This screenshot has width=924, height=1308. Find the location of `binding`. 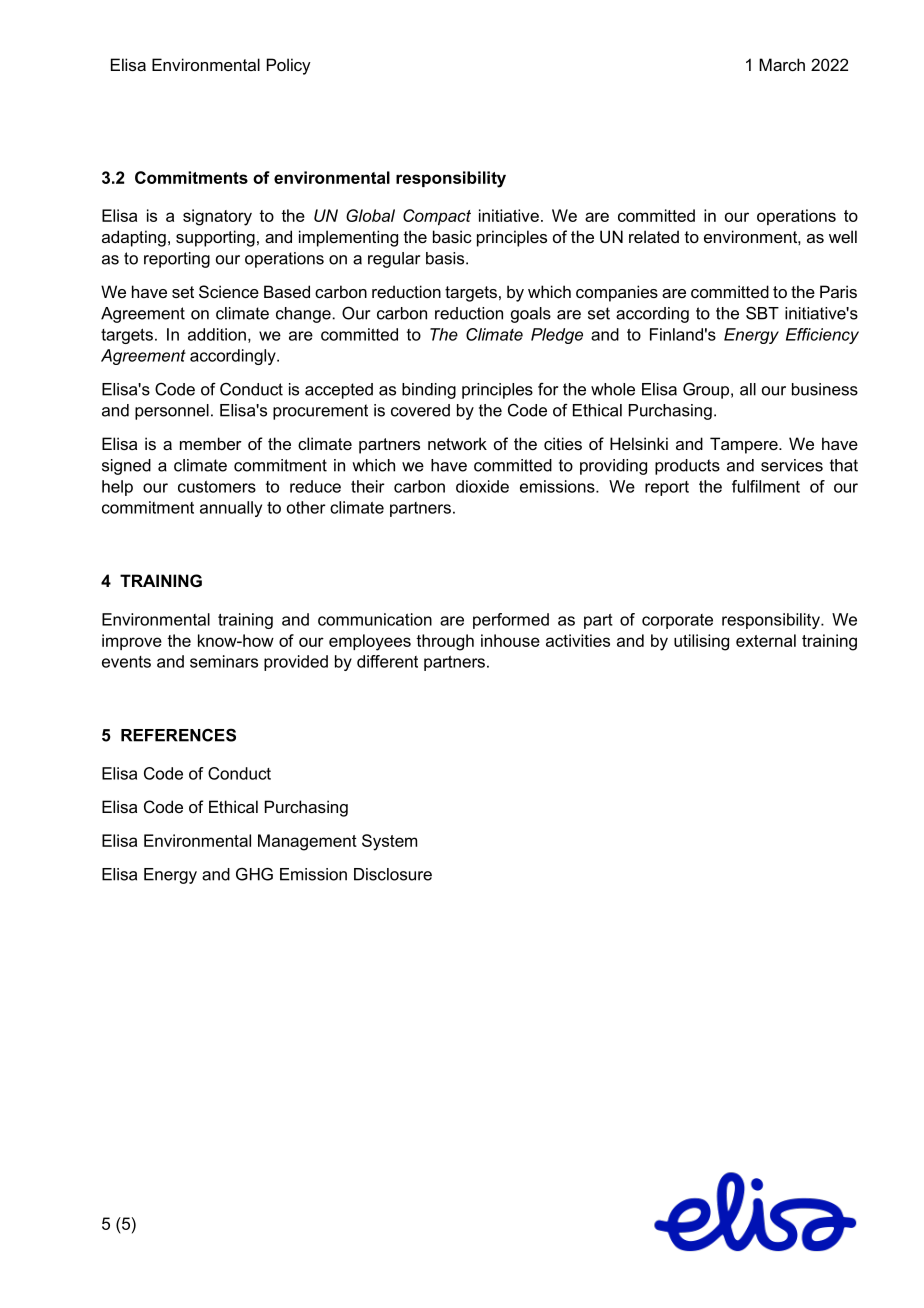

binding is located at coordinates (429, 391).
